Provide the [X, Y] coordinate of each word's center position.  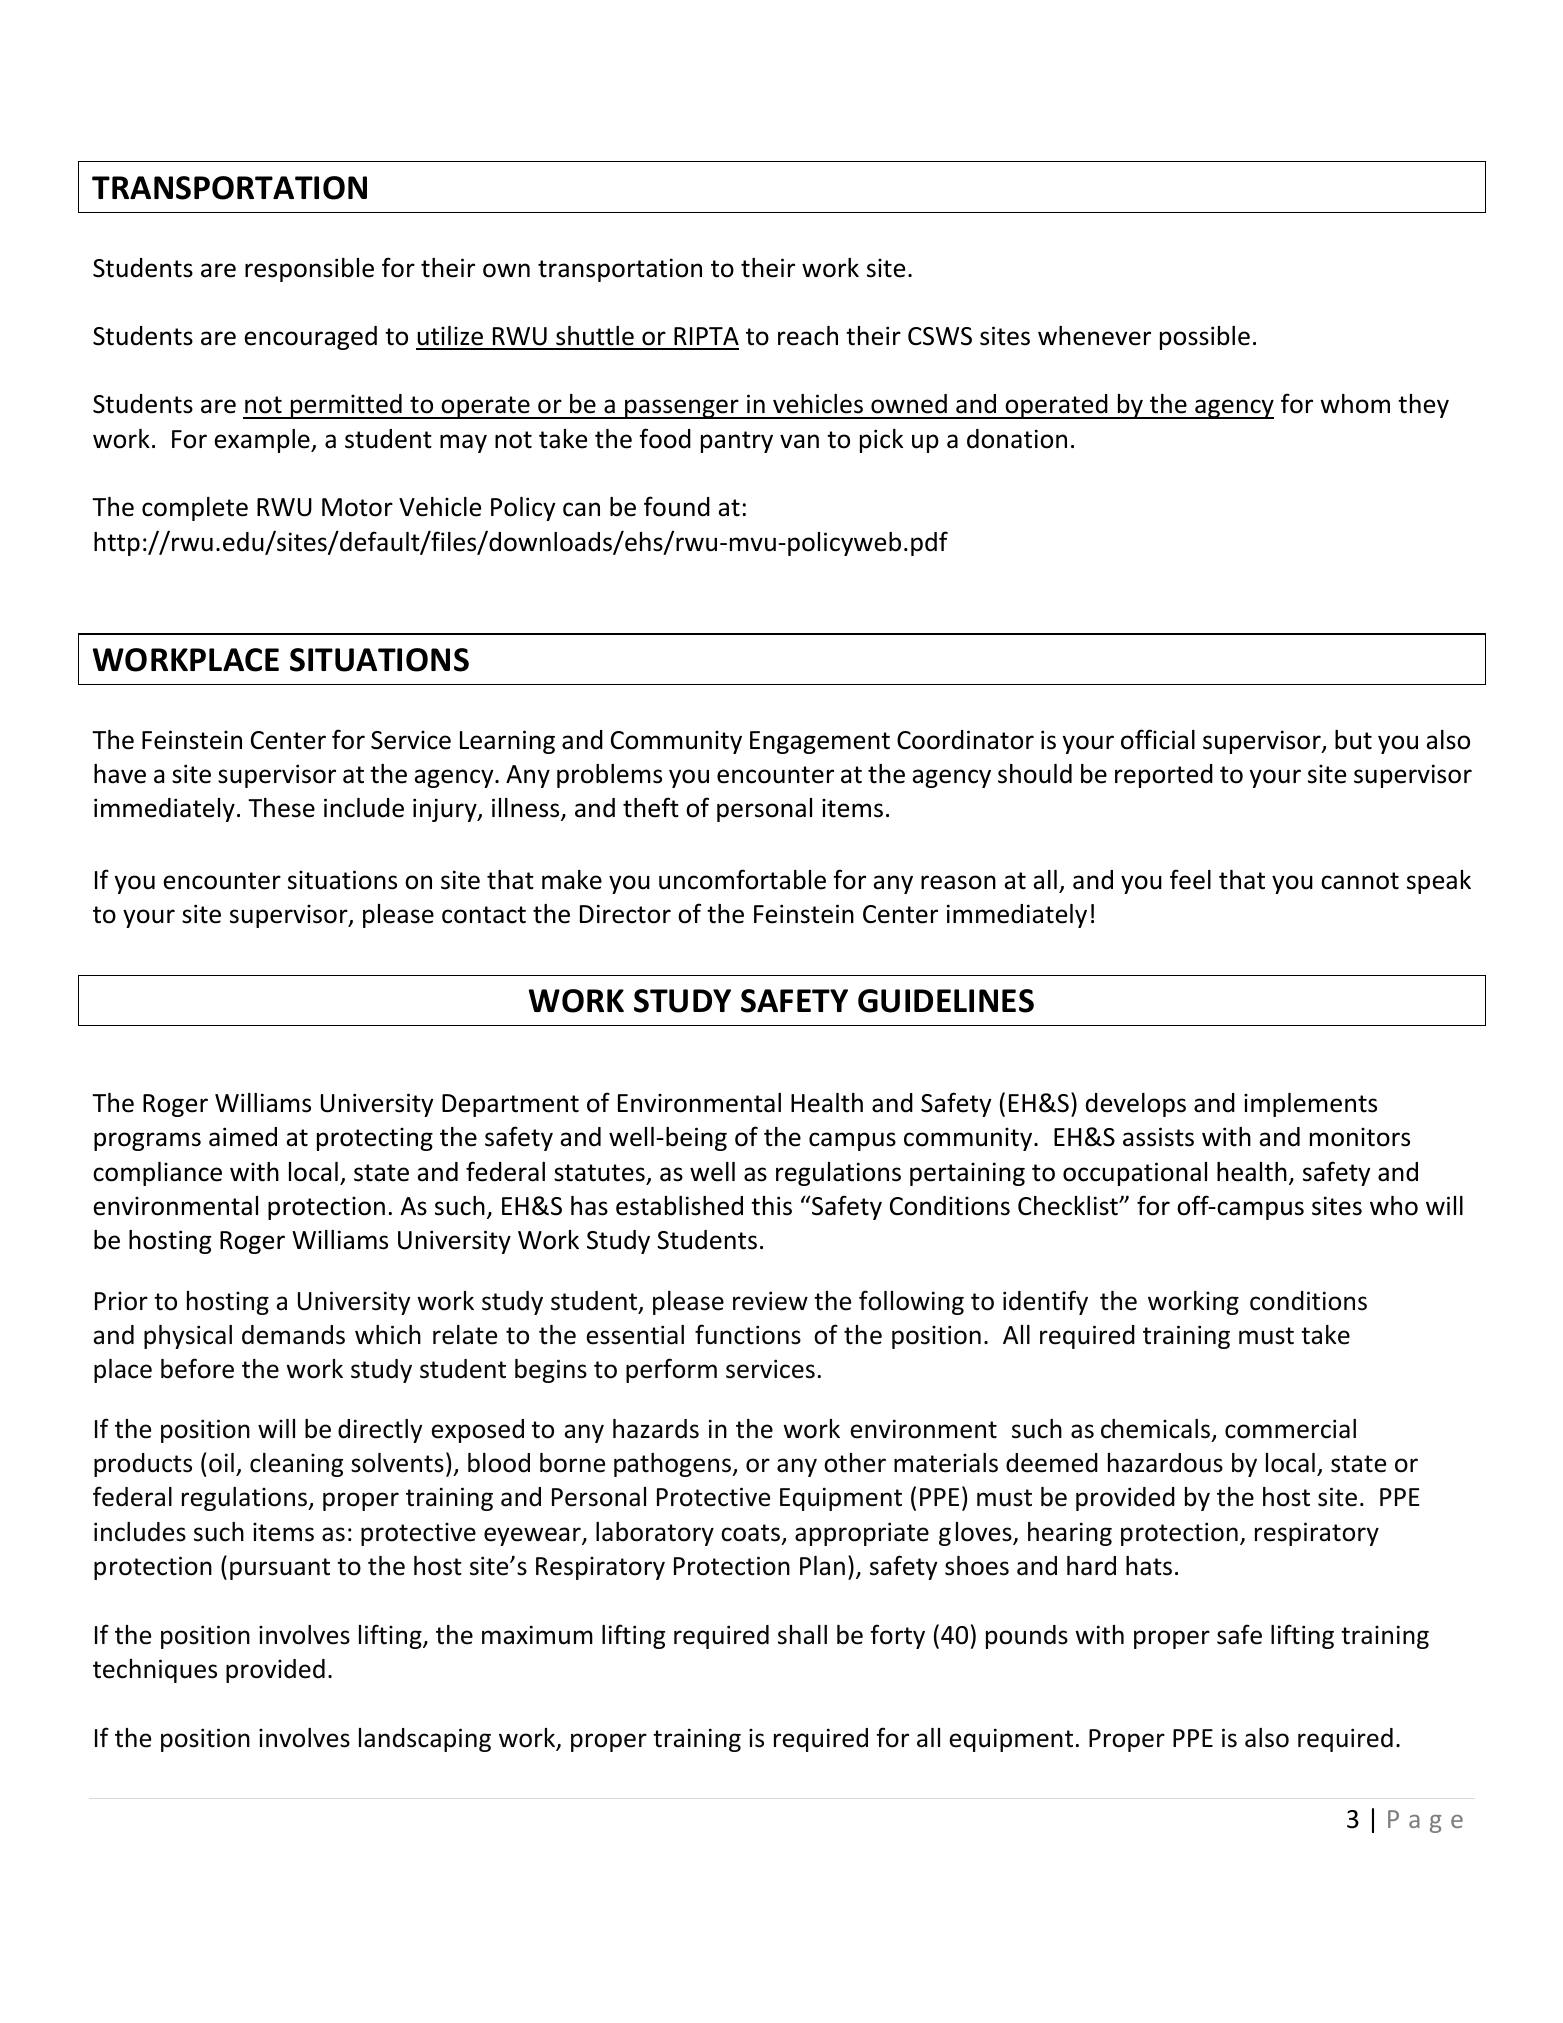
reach [808, 336]
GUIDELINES [946, 1001]
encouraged [310, 338]
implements [1310, 1105]
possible [1205, 338]
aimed [243, 1137]
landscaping [425, 1740]
